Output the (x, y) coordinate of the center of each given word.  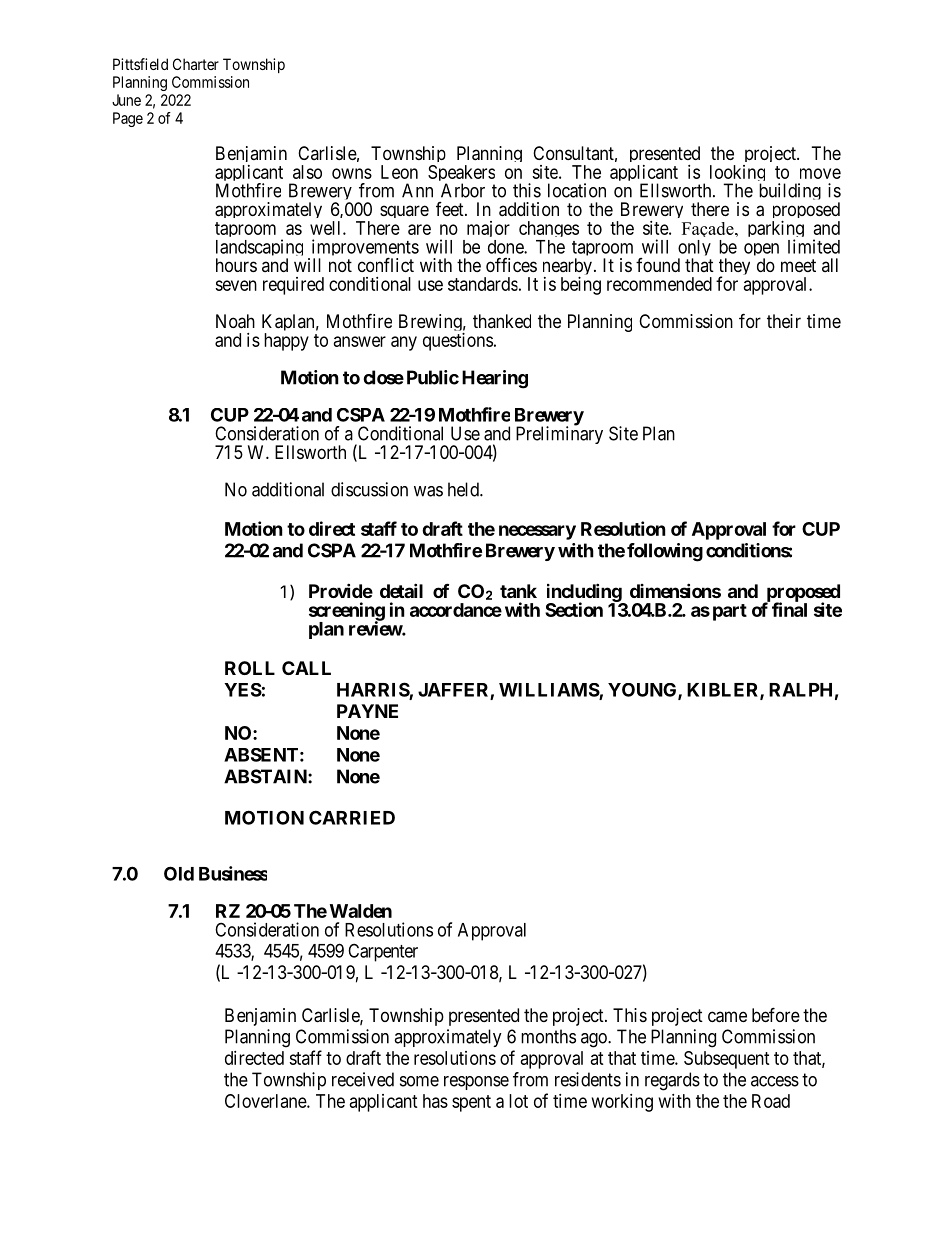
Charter (196, 64)
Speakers (461, 175)
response (476, 1083)
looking (737, 175)
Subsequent (727, 1060)
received (363, 1079)
